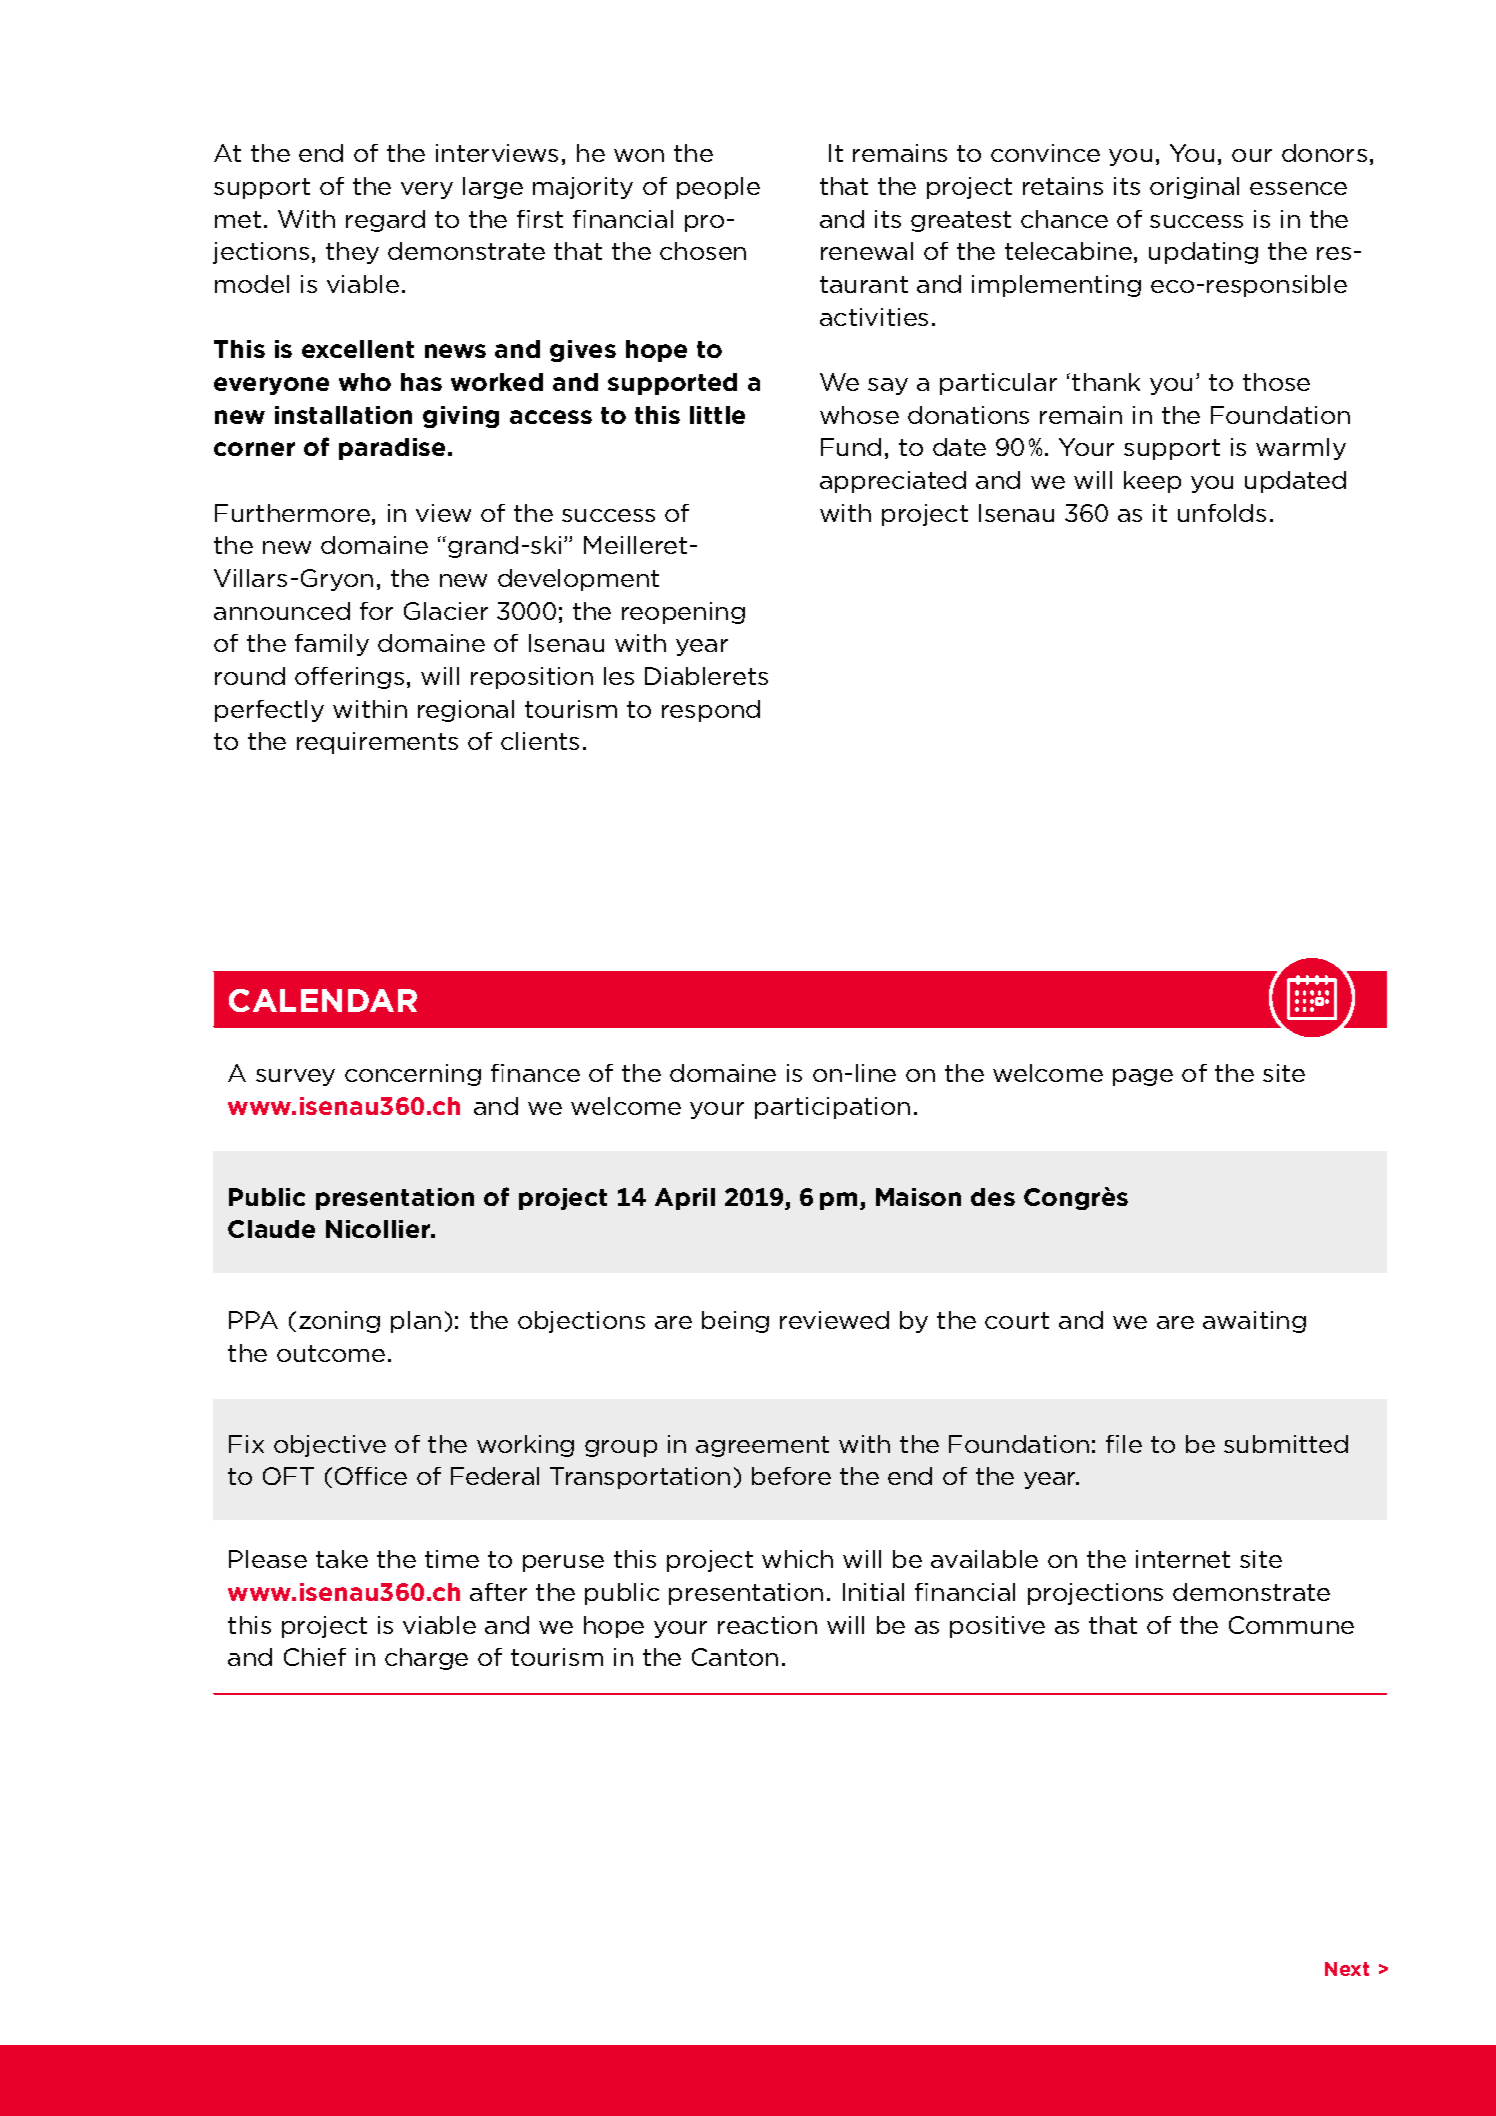  Describe the element at coordinates (413, 1075) in the screenshot. I see `concerning` at that location.
